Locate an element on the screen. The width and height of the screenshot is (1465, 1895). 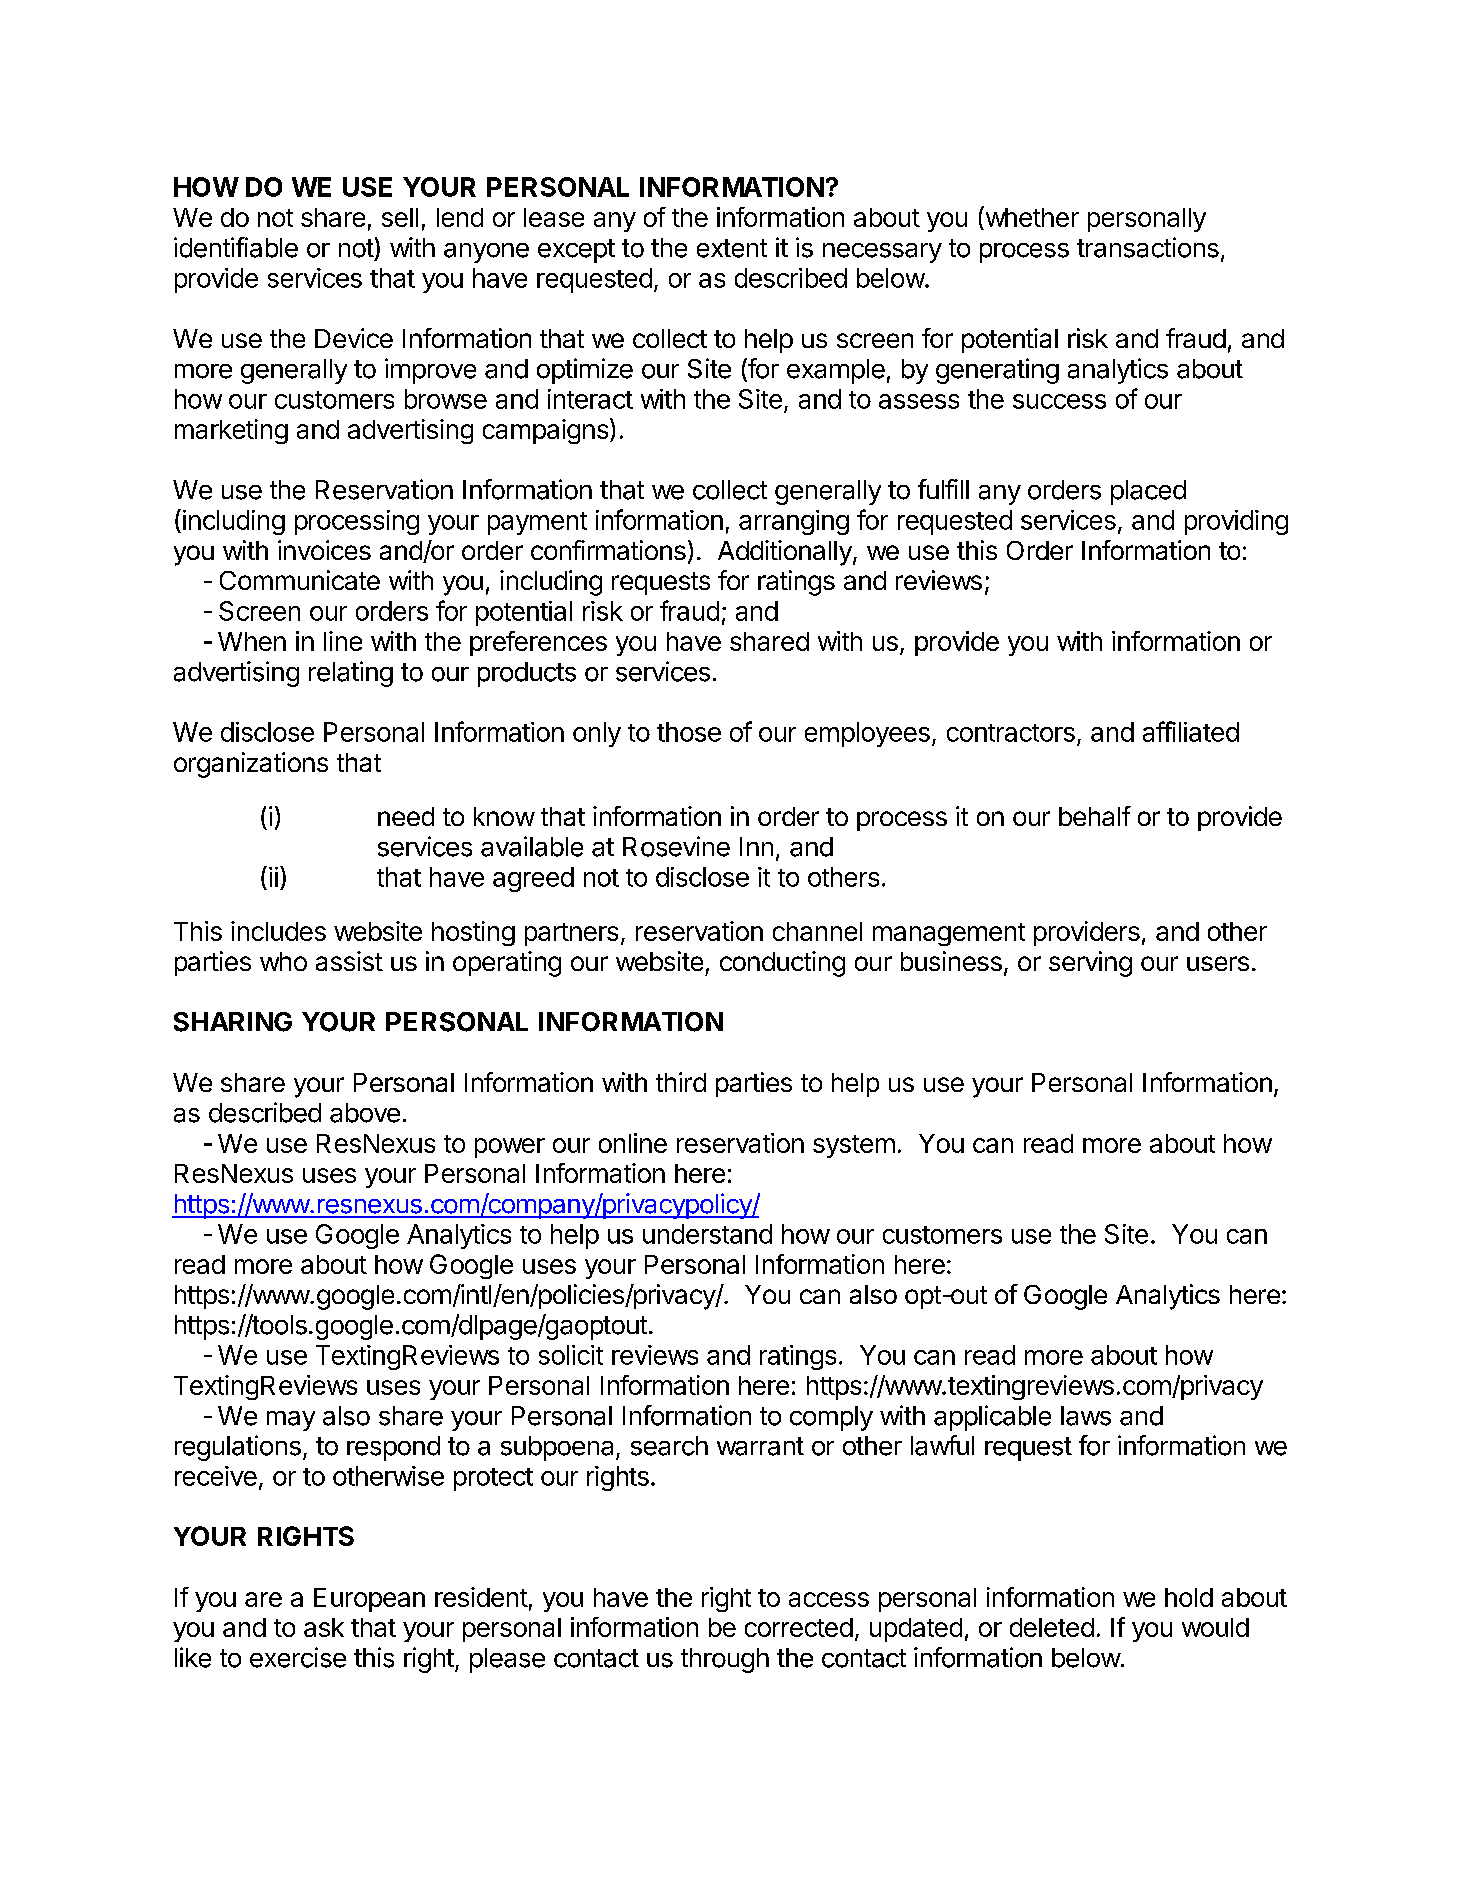
invoices is located at coordinates (324, 550).
